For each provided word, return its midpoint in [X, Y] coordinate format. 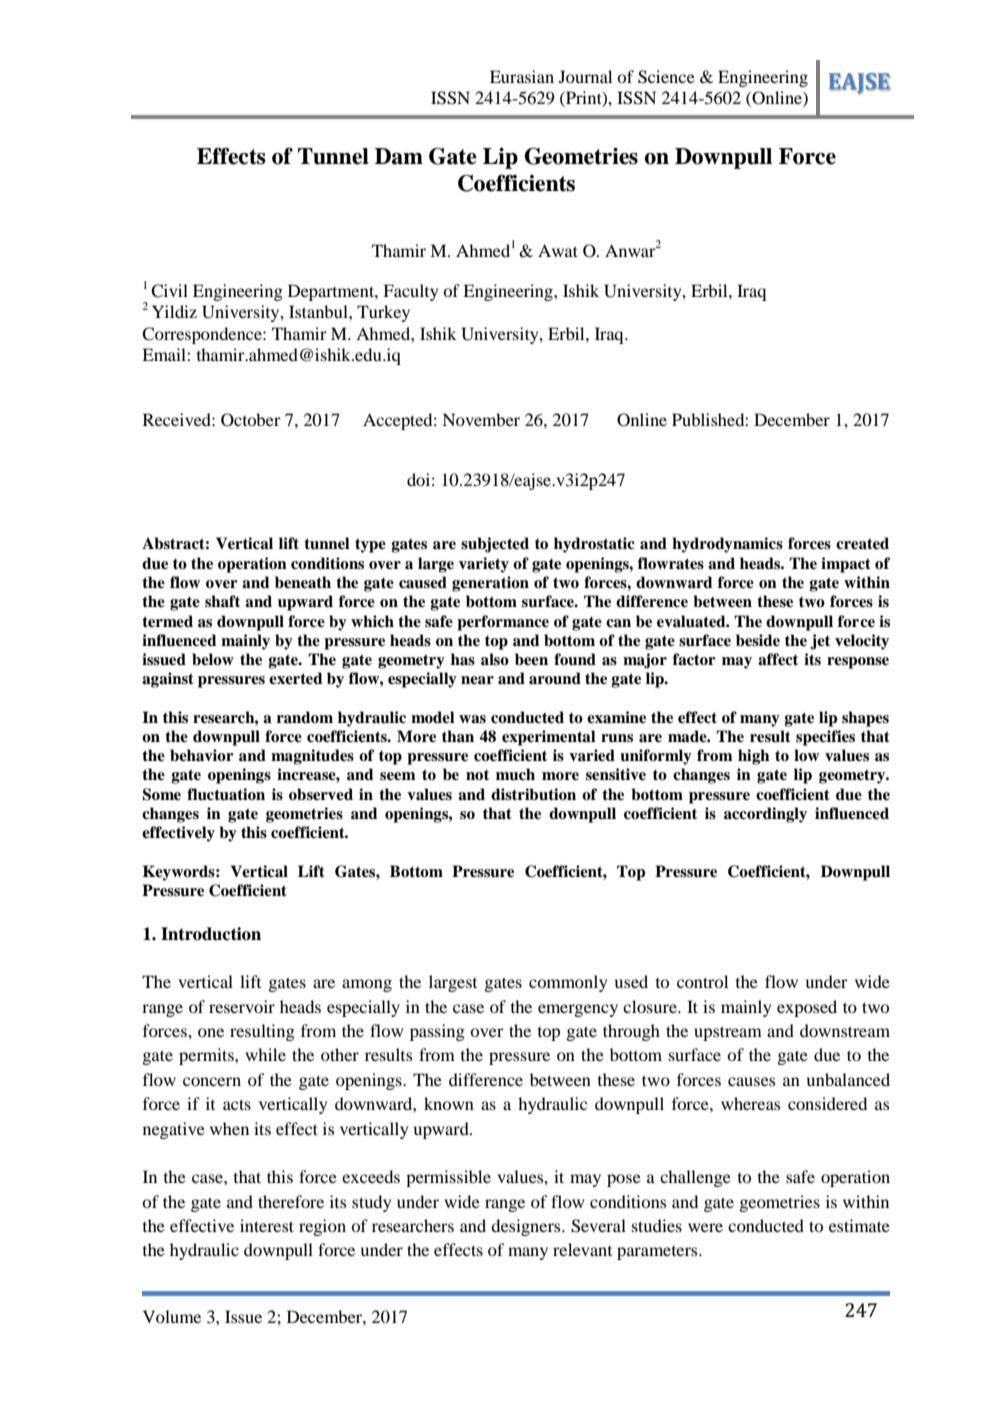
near [477, 680]
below [213, 659]
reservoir [242, 1006]
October [251, 420]
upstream [728, 1033]
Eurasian [522, 76]
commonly [568, 983]
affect [778, 659]
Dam [399, 156]
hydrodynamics [727, 545]
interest [267, 1225]
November [481, 419]
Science [666, 77]
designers [527, 1227]
